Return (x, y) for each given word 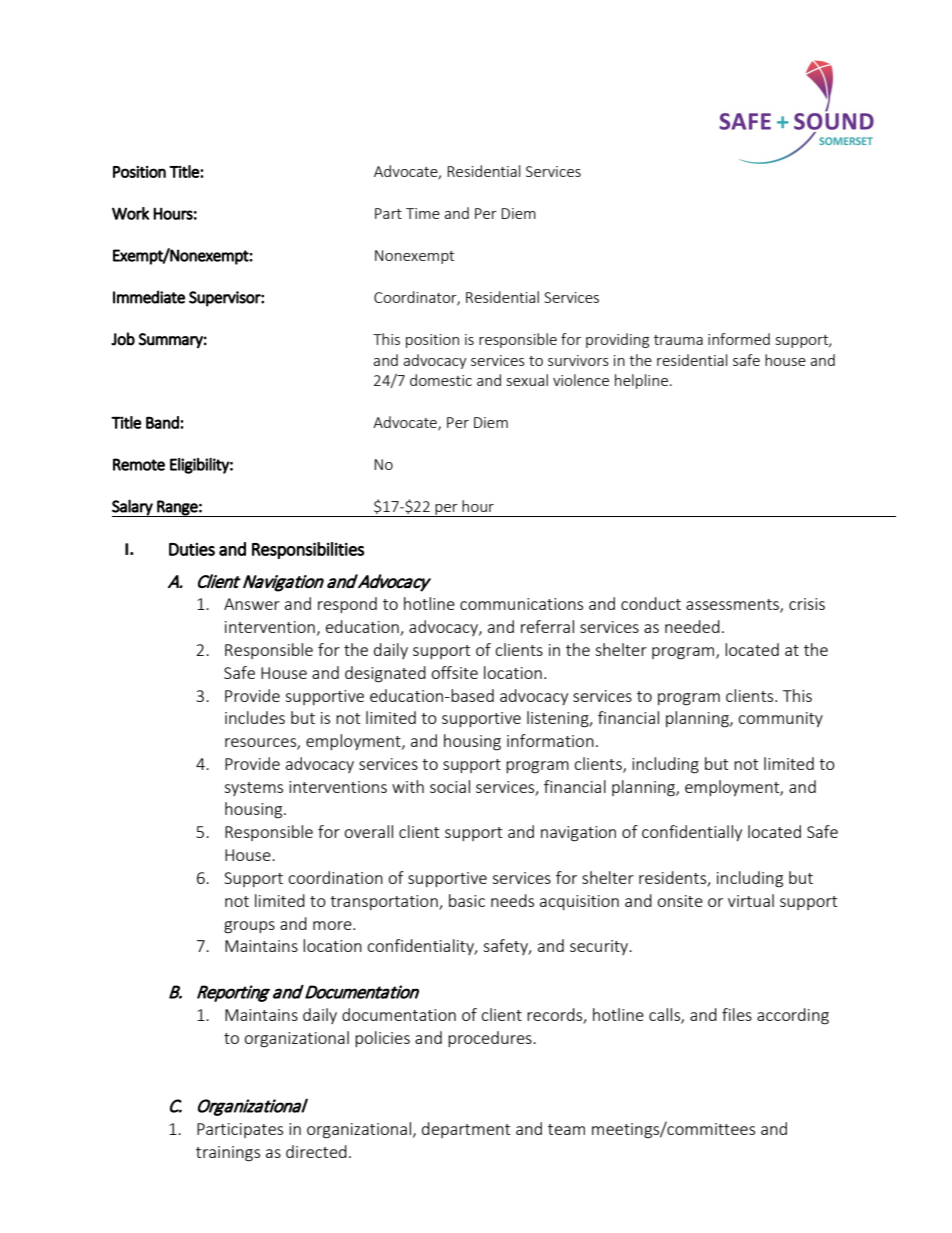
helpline (641, 381)
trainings (228, 1154)
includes (255, 717)
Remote (139, 464)
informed (739, 339)
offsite (454, 672)
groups (249, 927)
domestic (441, 380)
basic (467, 900)
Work (130, 213)
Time (423, 213)
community (780, 719)
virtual (751, 900)
